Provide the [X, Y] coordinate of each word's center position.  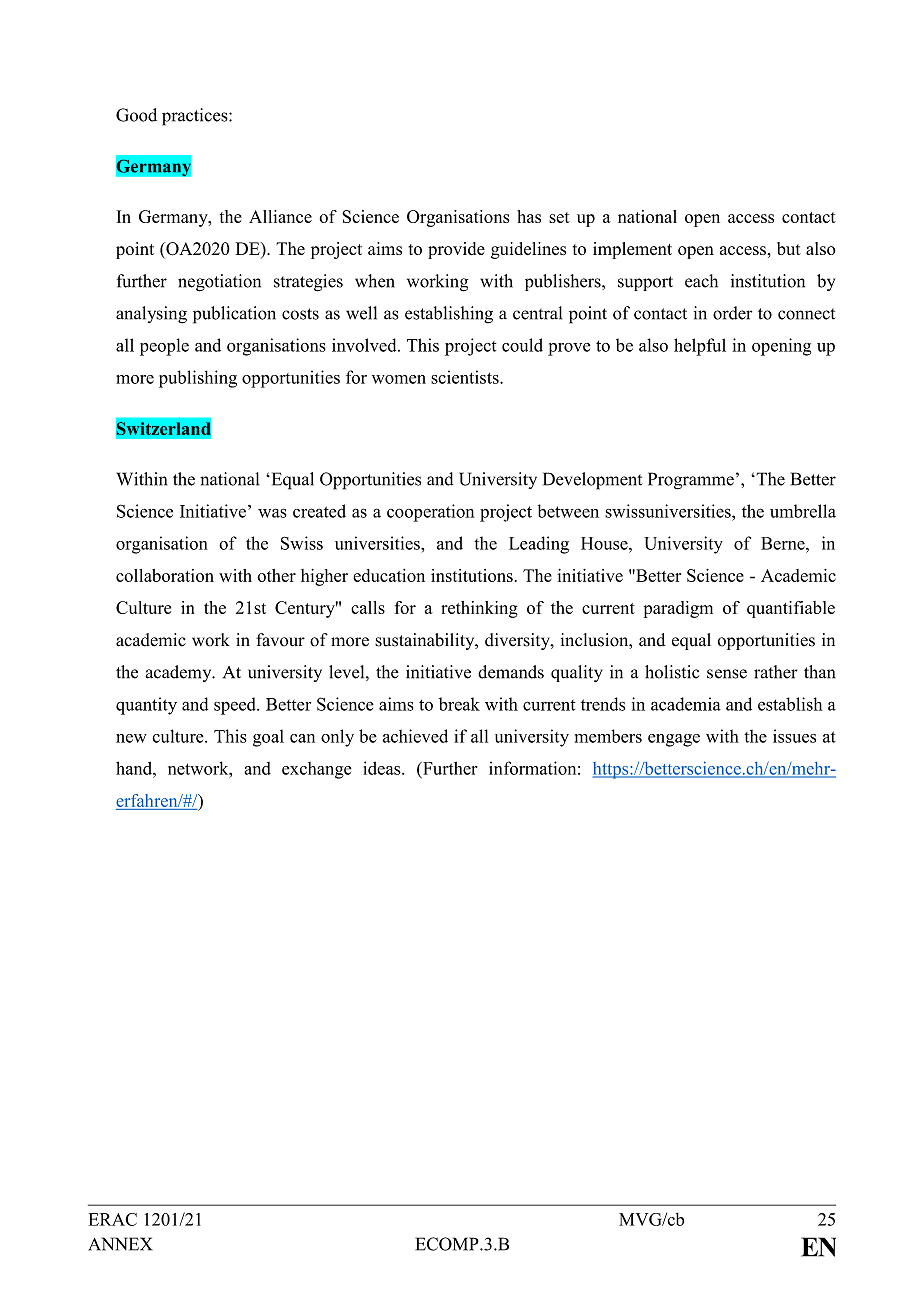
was [272, 513]
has [529, 216]
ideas [383, 768]
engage [674, 740]
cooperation [431, 513]
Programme [691, 481]
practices [196, 117]
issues [794, 736]
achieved [415, 736]
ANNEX [120, 1244]
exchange [317, 770]
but [789, 248]
